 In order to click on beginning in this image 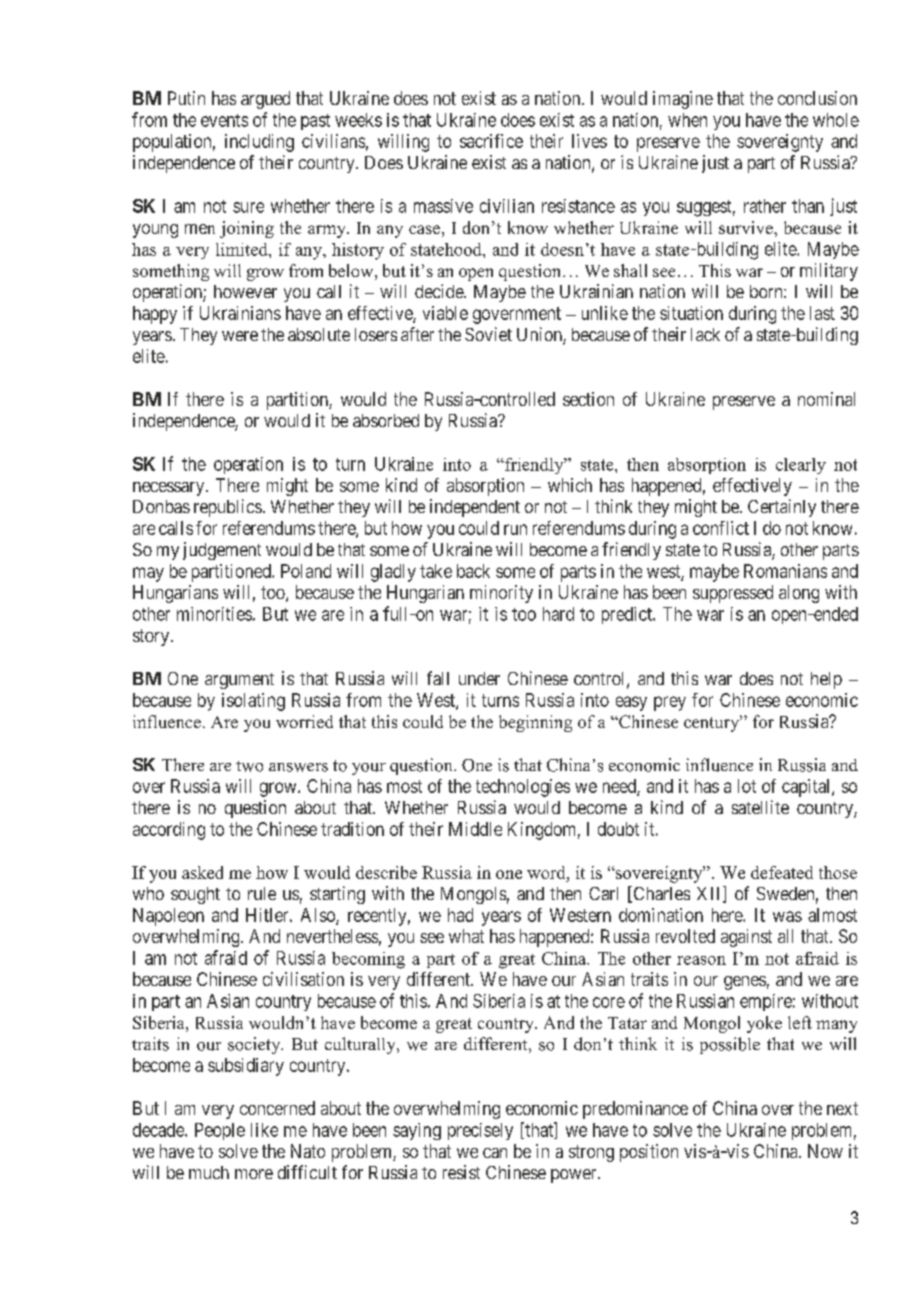, I will do `click(535, 723)`.
